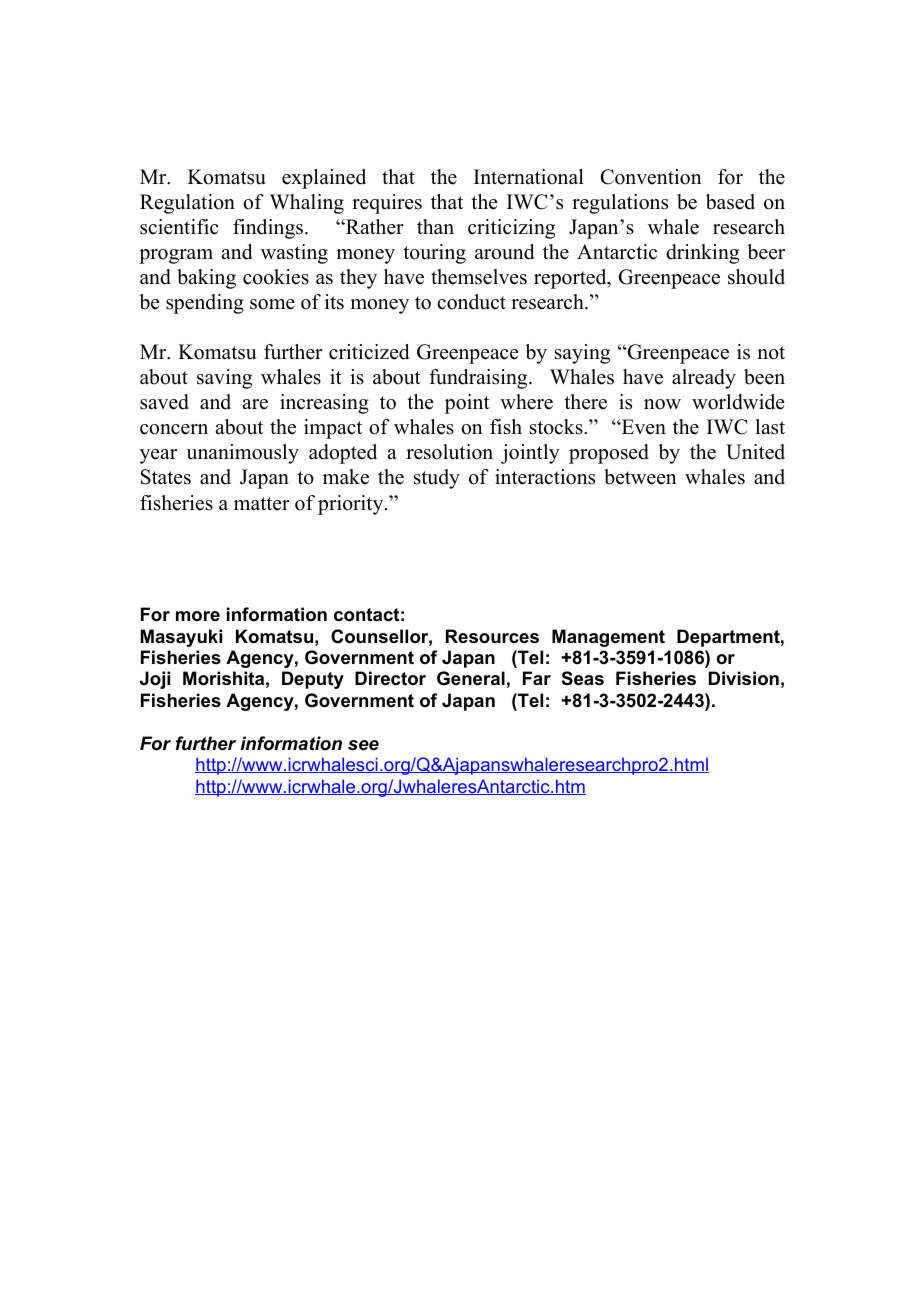  What do you see at coordinates (529, 177) in the page?
I see `International` at bounding box center [529, 177].
